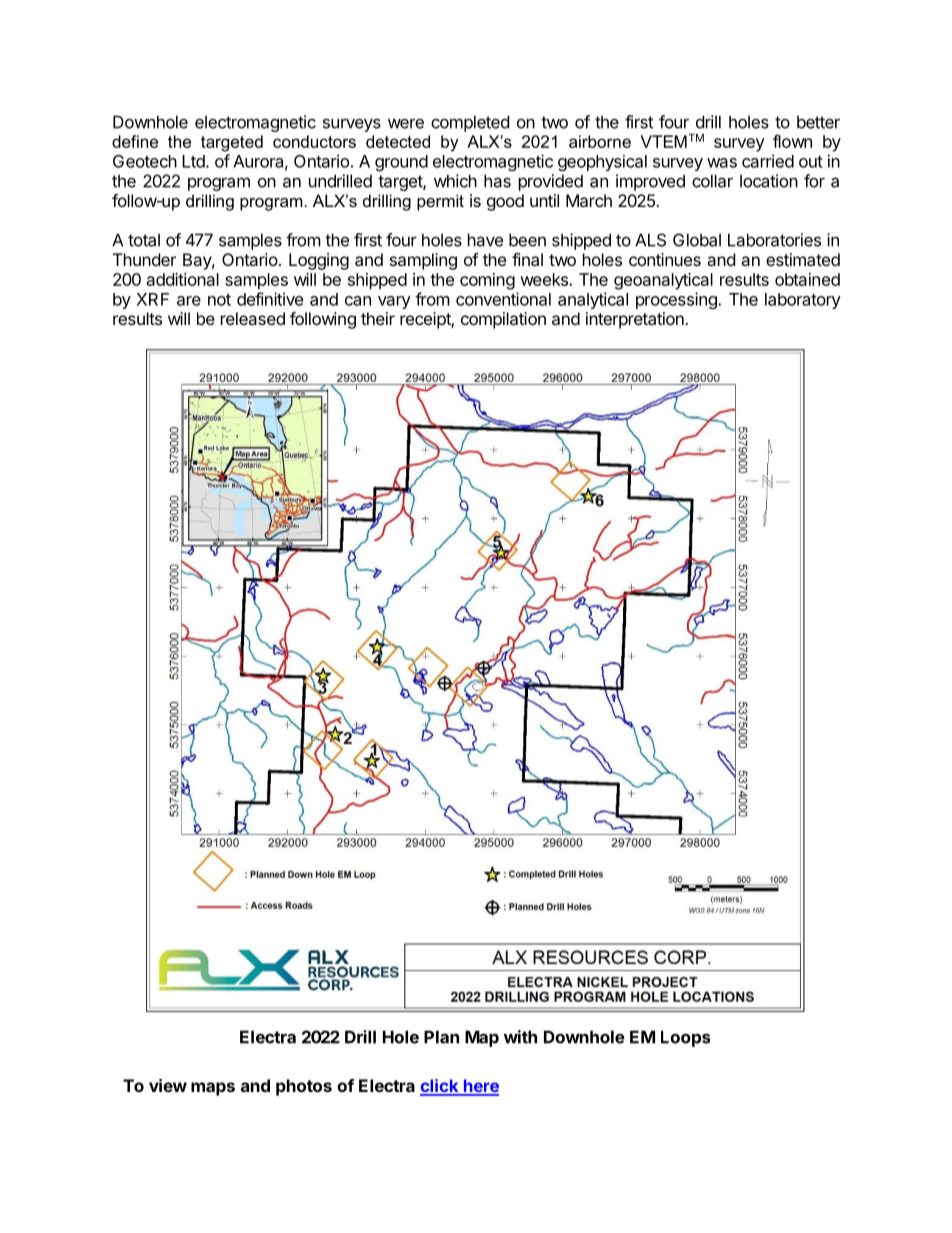 The width and height of the image is (952, 1233). What do you see at coordinates (378, 318) in the image?
I see `their` at bounding box center [378, 318].
